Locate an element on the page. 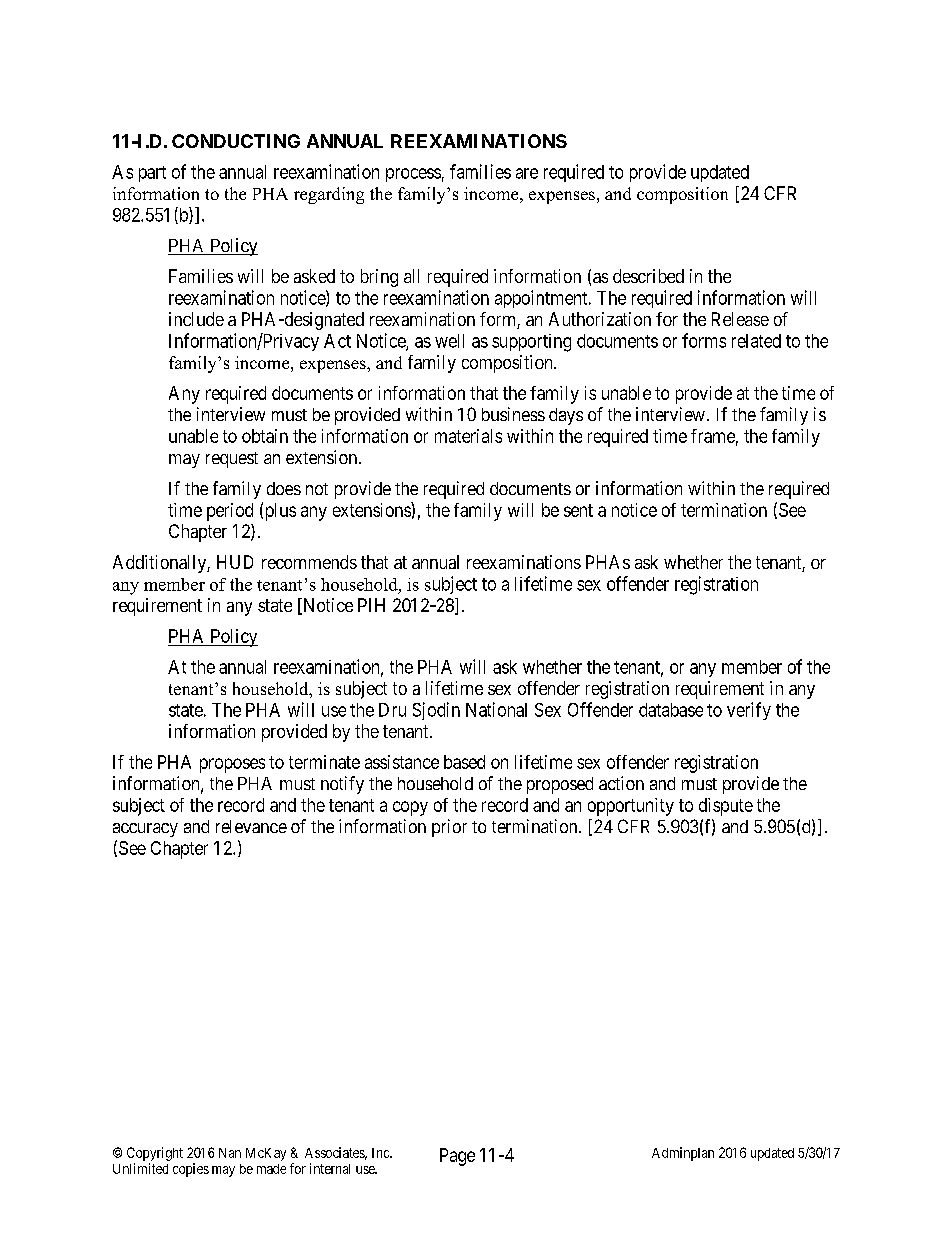  prior is located at coordinates (449, 828).
